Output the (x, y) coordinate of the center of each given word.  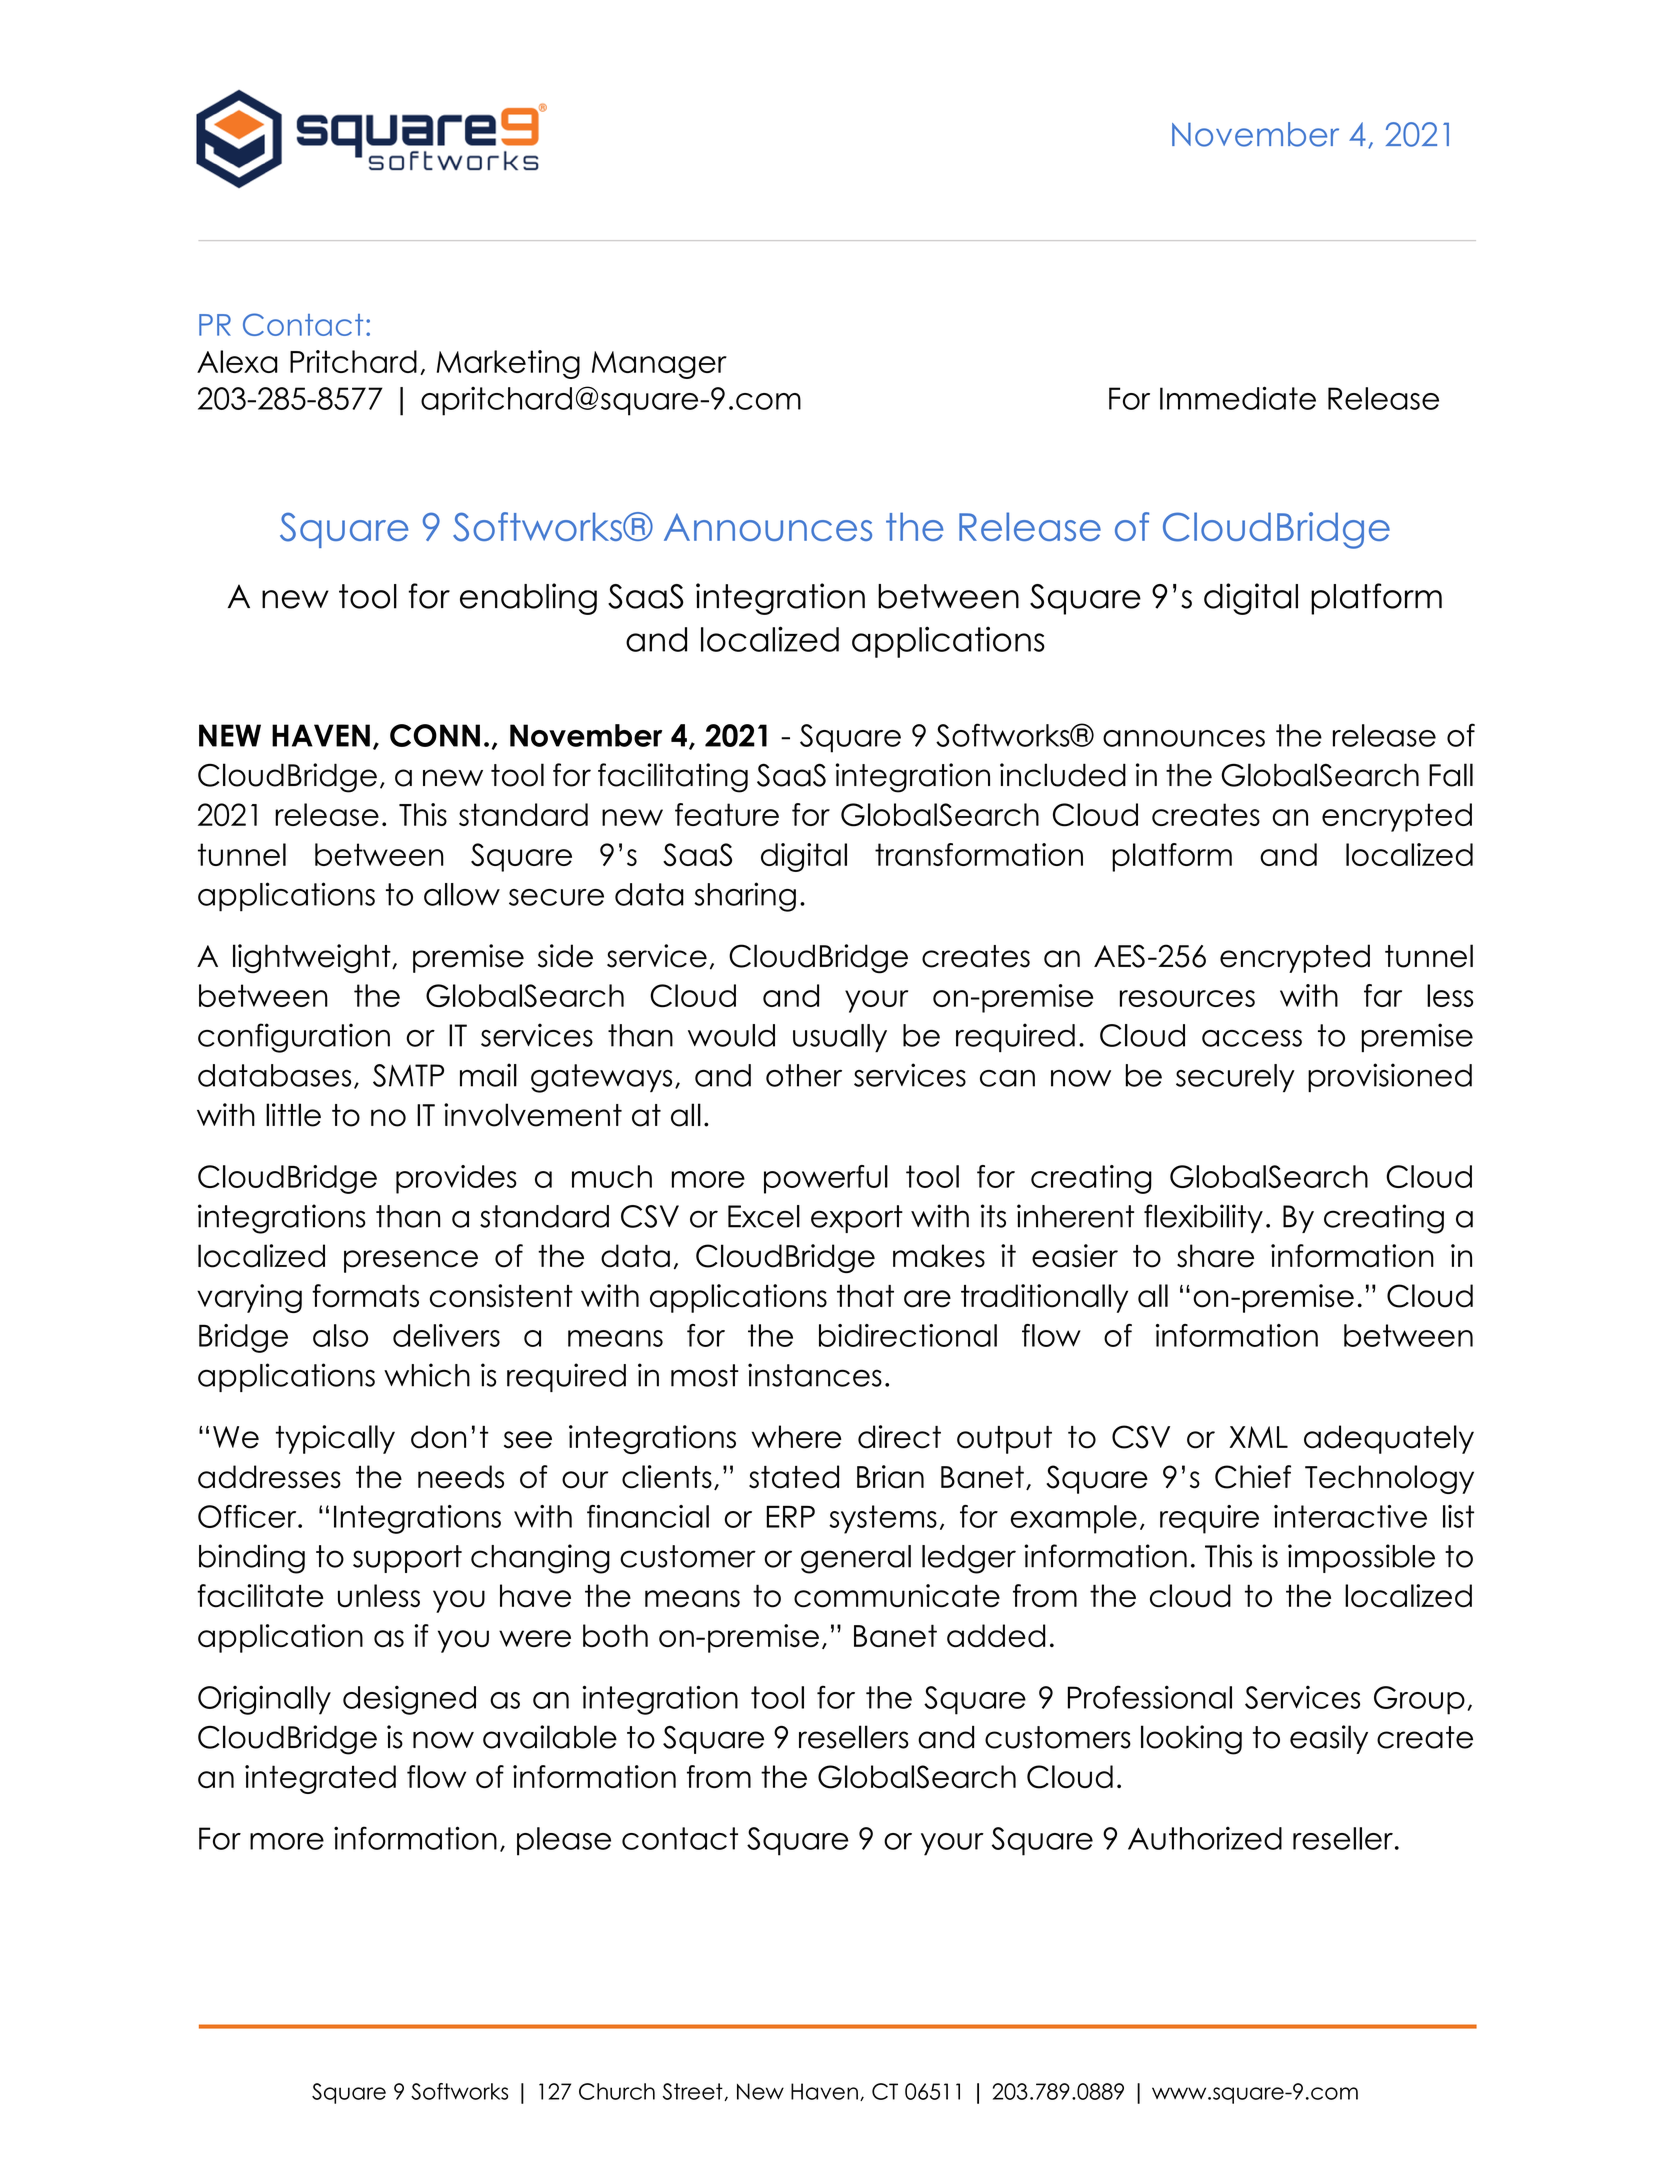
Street (694, 2092)
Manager (659, 365)
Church (617, 2091)
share (1215, 1256)
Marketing (508, 364)
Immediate (1238, 398)
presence (411, 1261)
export (857, 1219)
